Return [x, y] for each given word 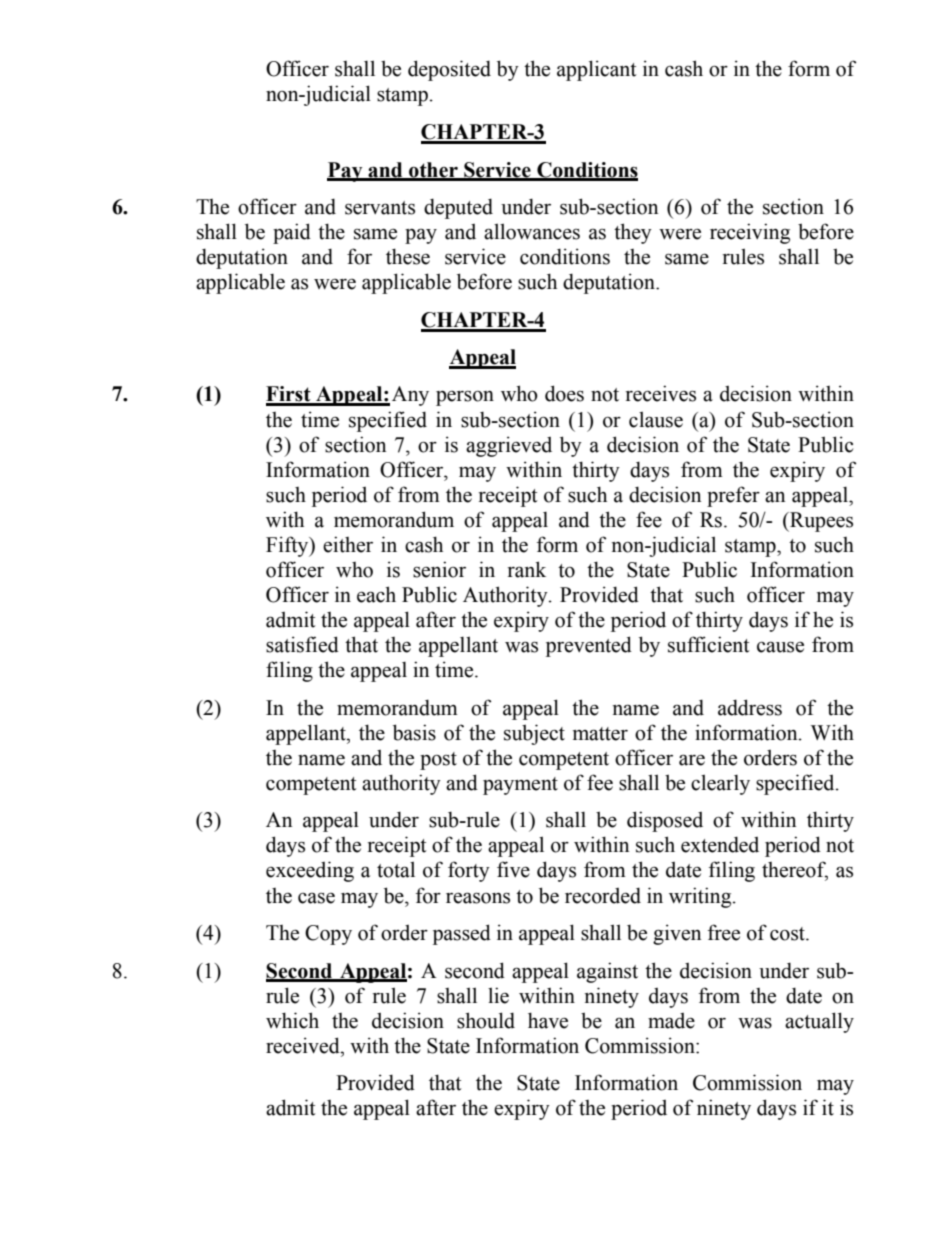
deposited [449, 70]
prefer [733, 496]
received [304, 1045]
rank [527, 569]
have [548, 1020]
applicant [597, 70]
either [348, 544]
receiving [750, 233]
